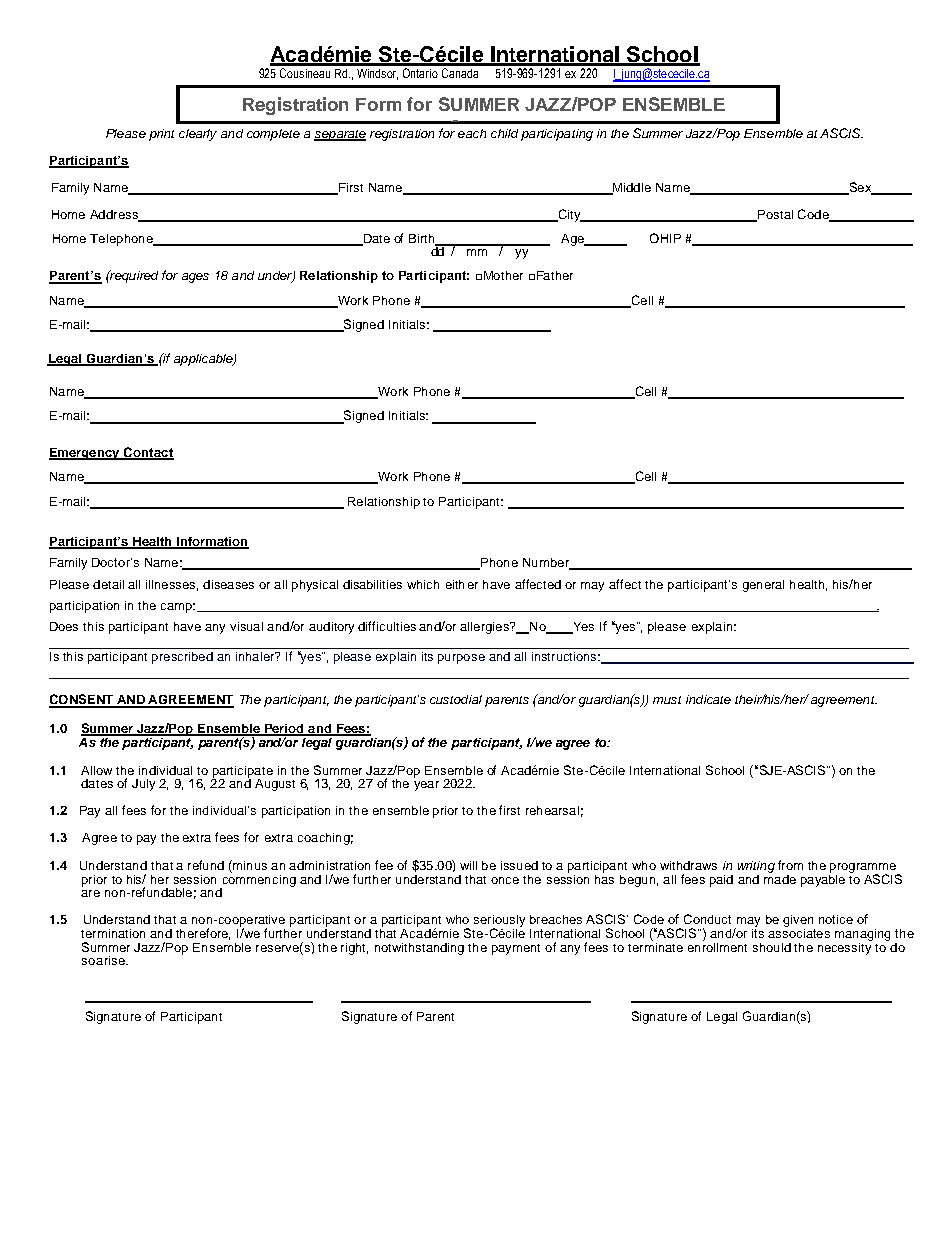 This screenshot has width=952, height=1233. I want to click on Number, so click(547, 564).
